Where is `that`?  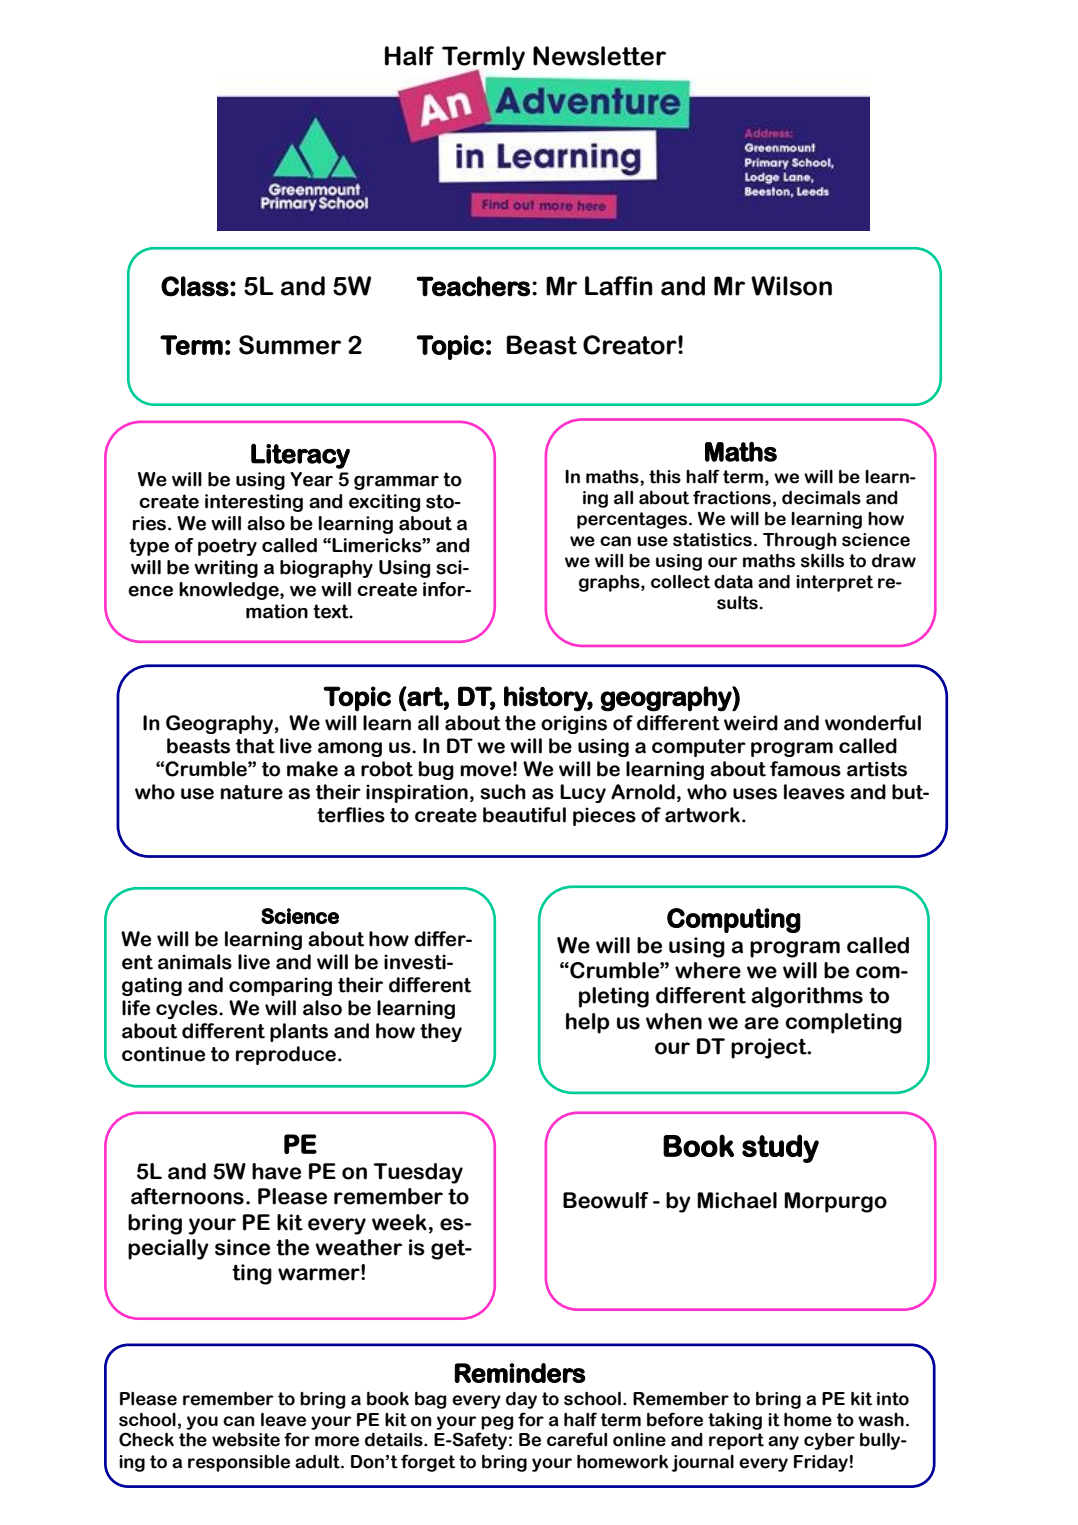 that is located at coordinates (255, 746).
